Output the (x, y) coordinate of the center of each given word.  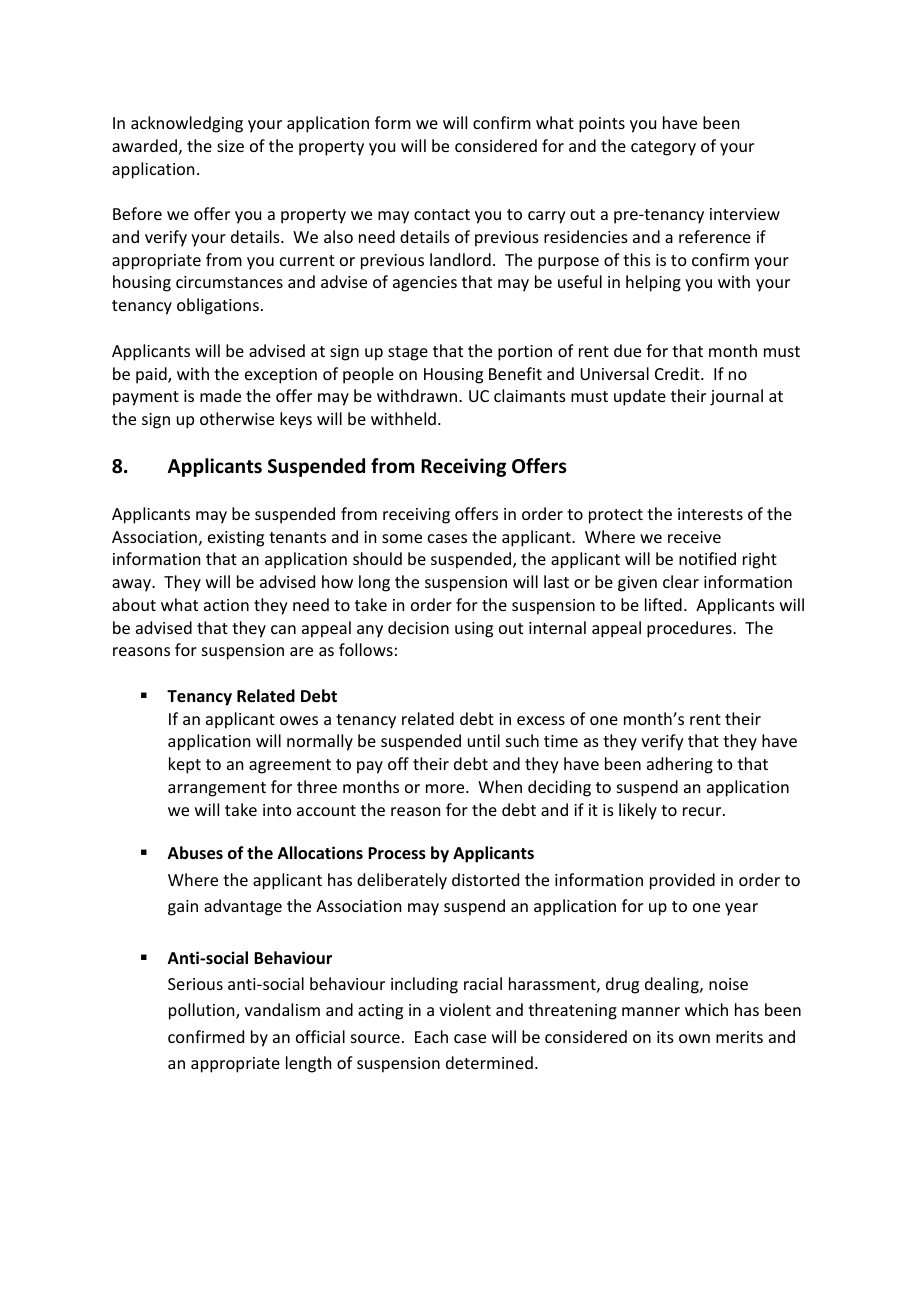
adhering (680, 765)
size (230, 146)
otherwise (237, 418)
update (640, 397)
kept (185, 765)
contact (442, 214)
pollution (203, 1011)
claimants (530, 395)
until (484, 740)
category (663, 148)
